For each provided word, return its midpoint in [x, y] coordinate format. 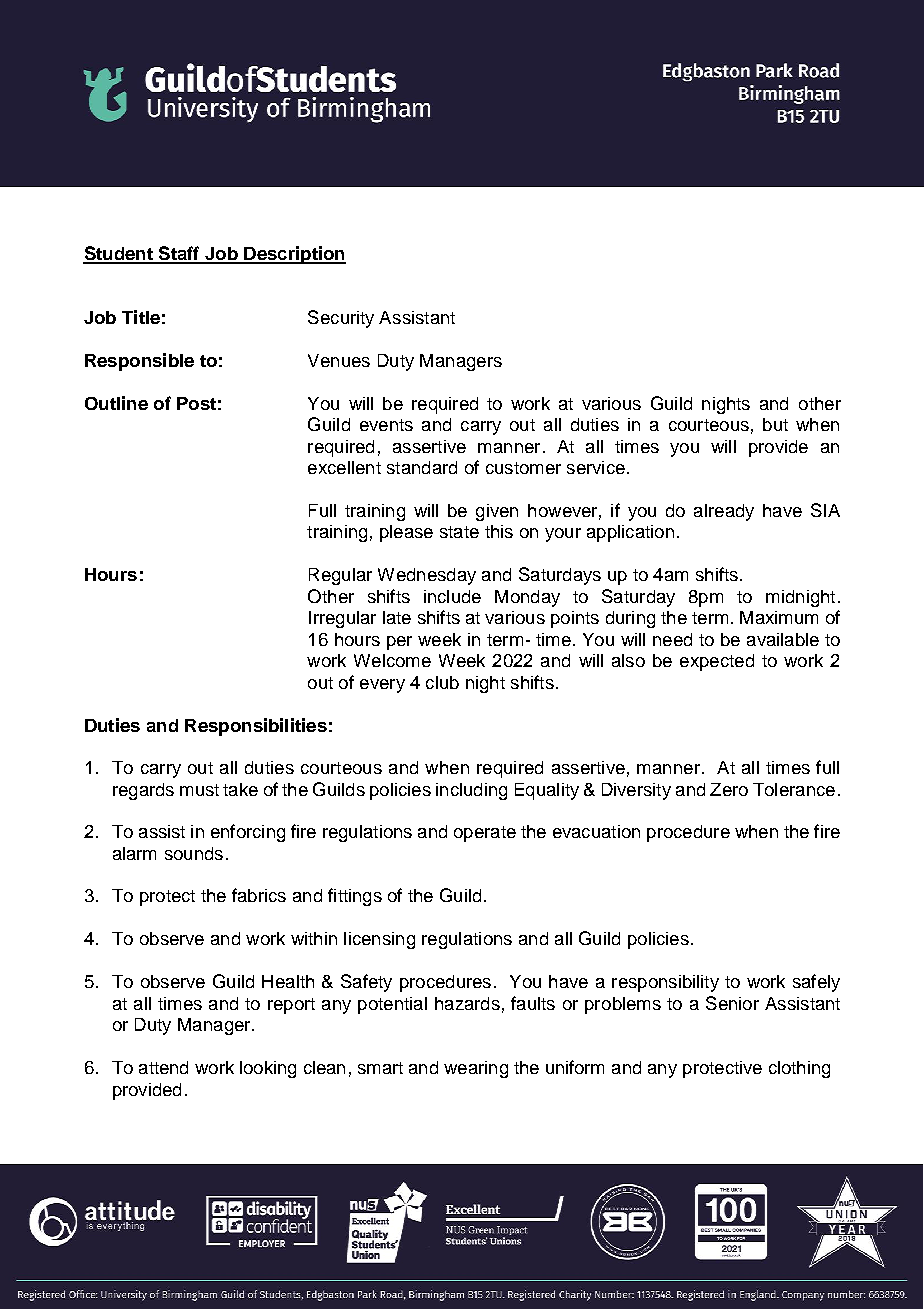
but [775, 424]
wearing [476, 1069]
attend [163, 1067]
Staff [179, 254]
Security [341, 319]
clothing [799, 1069]
